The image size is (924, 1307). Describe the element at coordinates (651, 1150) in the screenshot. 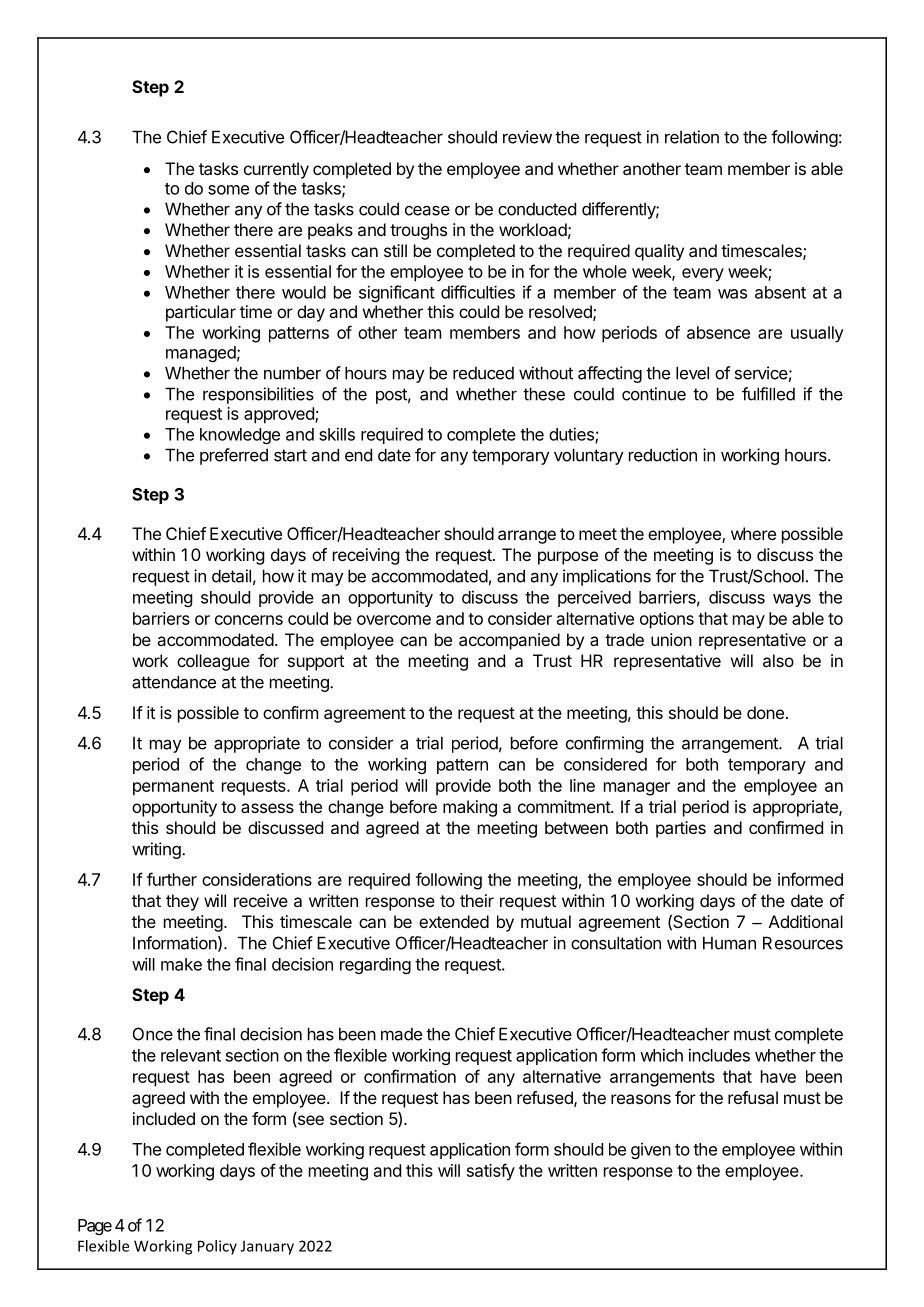

I see `given` at that location.
